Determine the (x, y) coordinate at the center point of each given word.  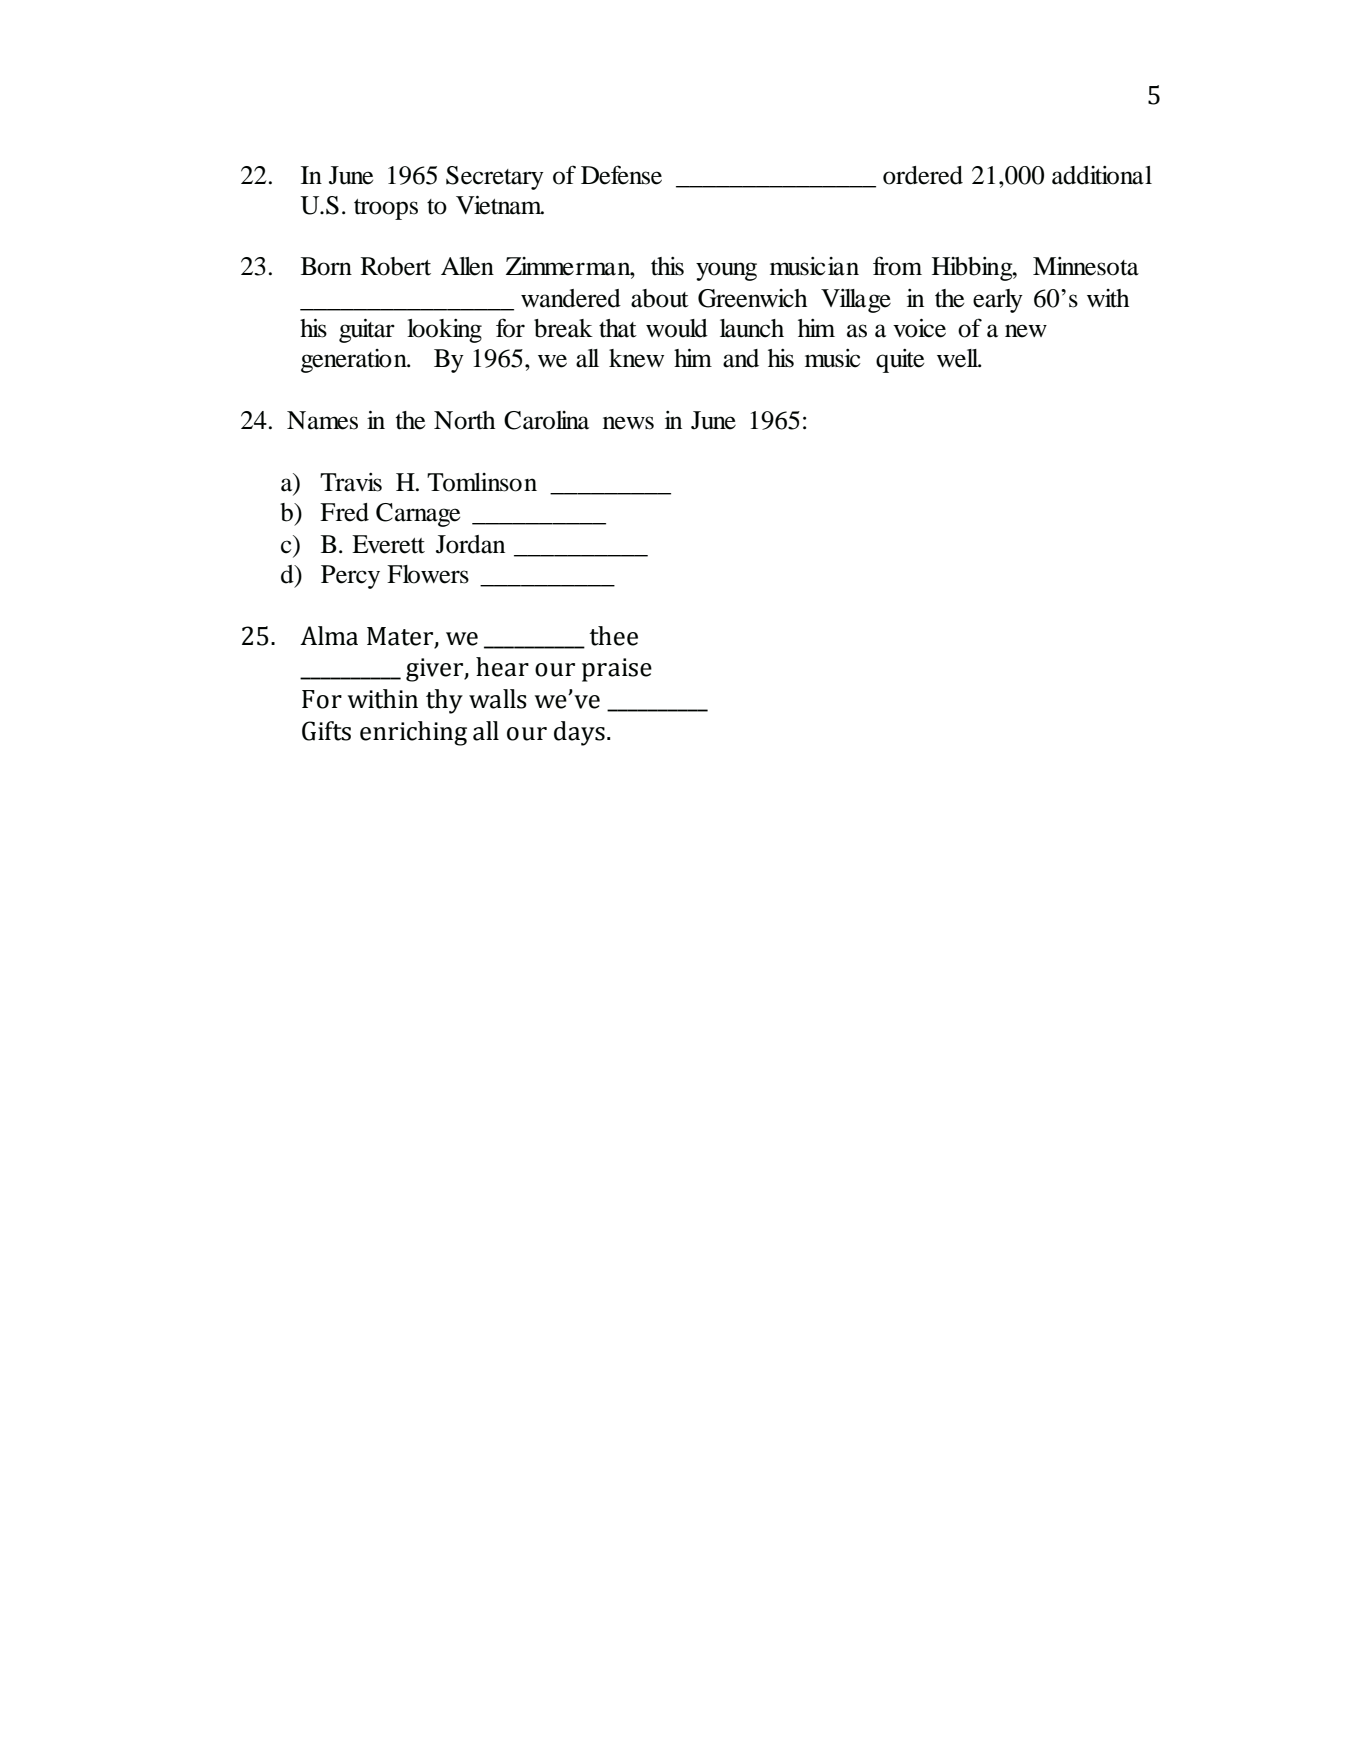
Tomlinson (482, 482)
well (959, 358)
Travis (351, 482)
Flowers (428, 574)
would (677, 328)
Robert (396, 266)
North (464, 420)
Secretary (495, 178)
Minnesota (1086, 266)
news (628, 423)
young (726, 271)
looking (444, 331)
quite (900, 361)
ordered (923, 175)
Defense (621, 175)
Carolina (546, 420)
